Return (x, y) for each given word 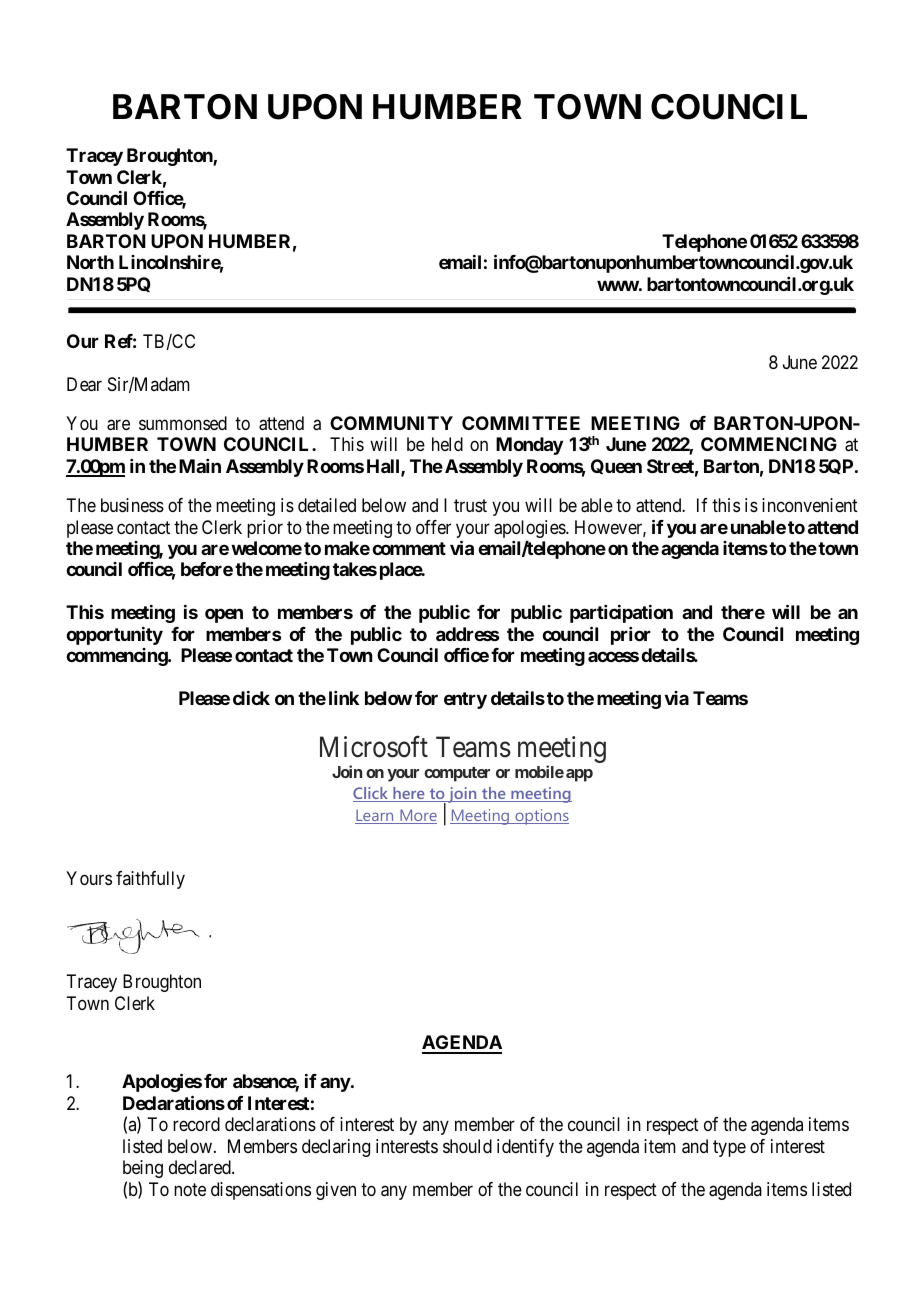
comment (409, 548)
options (541, 817)
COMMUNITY (391, 423)
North (90, 262)
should (467, 1146)
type (729, 1148)
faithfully (150, 880)
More (417, 816)
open (224, 616)
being (143, 1169)
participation (621, 614)
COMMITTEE (521, 423)
